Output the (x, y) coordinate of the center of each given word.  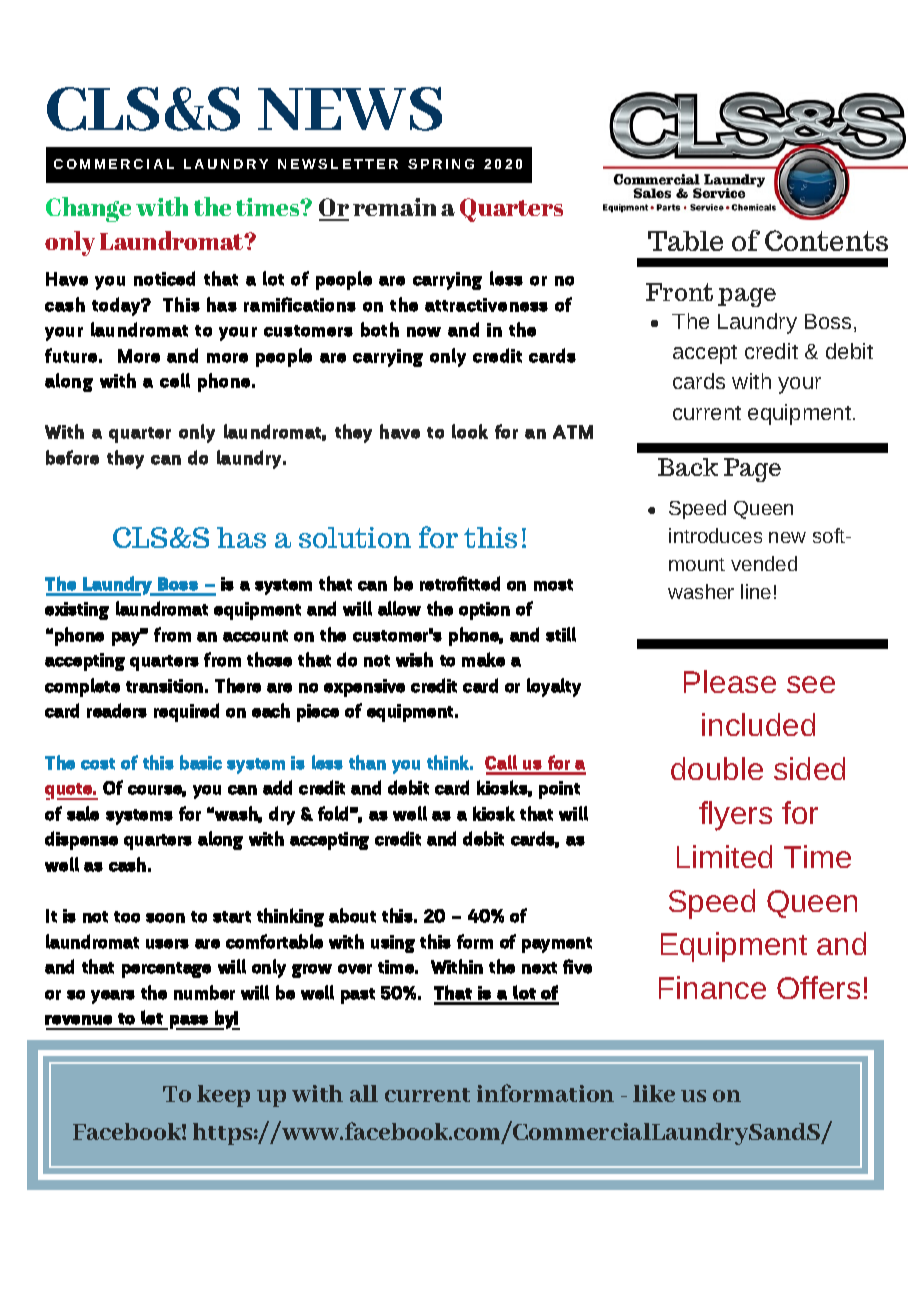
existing (77, 611)
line (756, 591)
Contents (826, 240)
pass (190, 1022)
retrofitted (460, 583)
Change (88, 209)
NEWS (350, 109)
